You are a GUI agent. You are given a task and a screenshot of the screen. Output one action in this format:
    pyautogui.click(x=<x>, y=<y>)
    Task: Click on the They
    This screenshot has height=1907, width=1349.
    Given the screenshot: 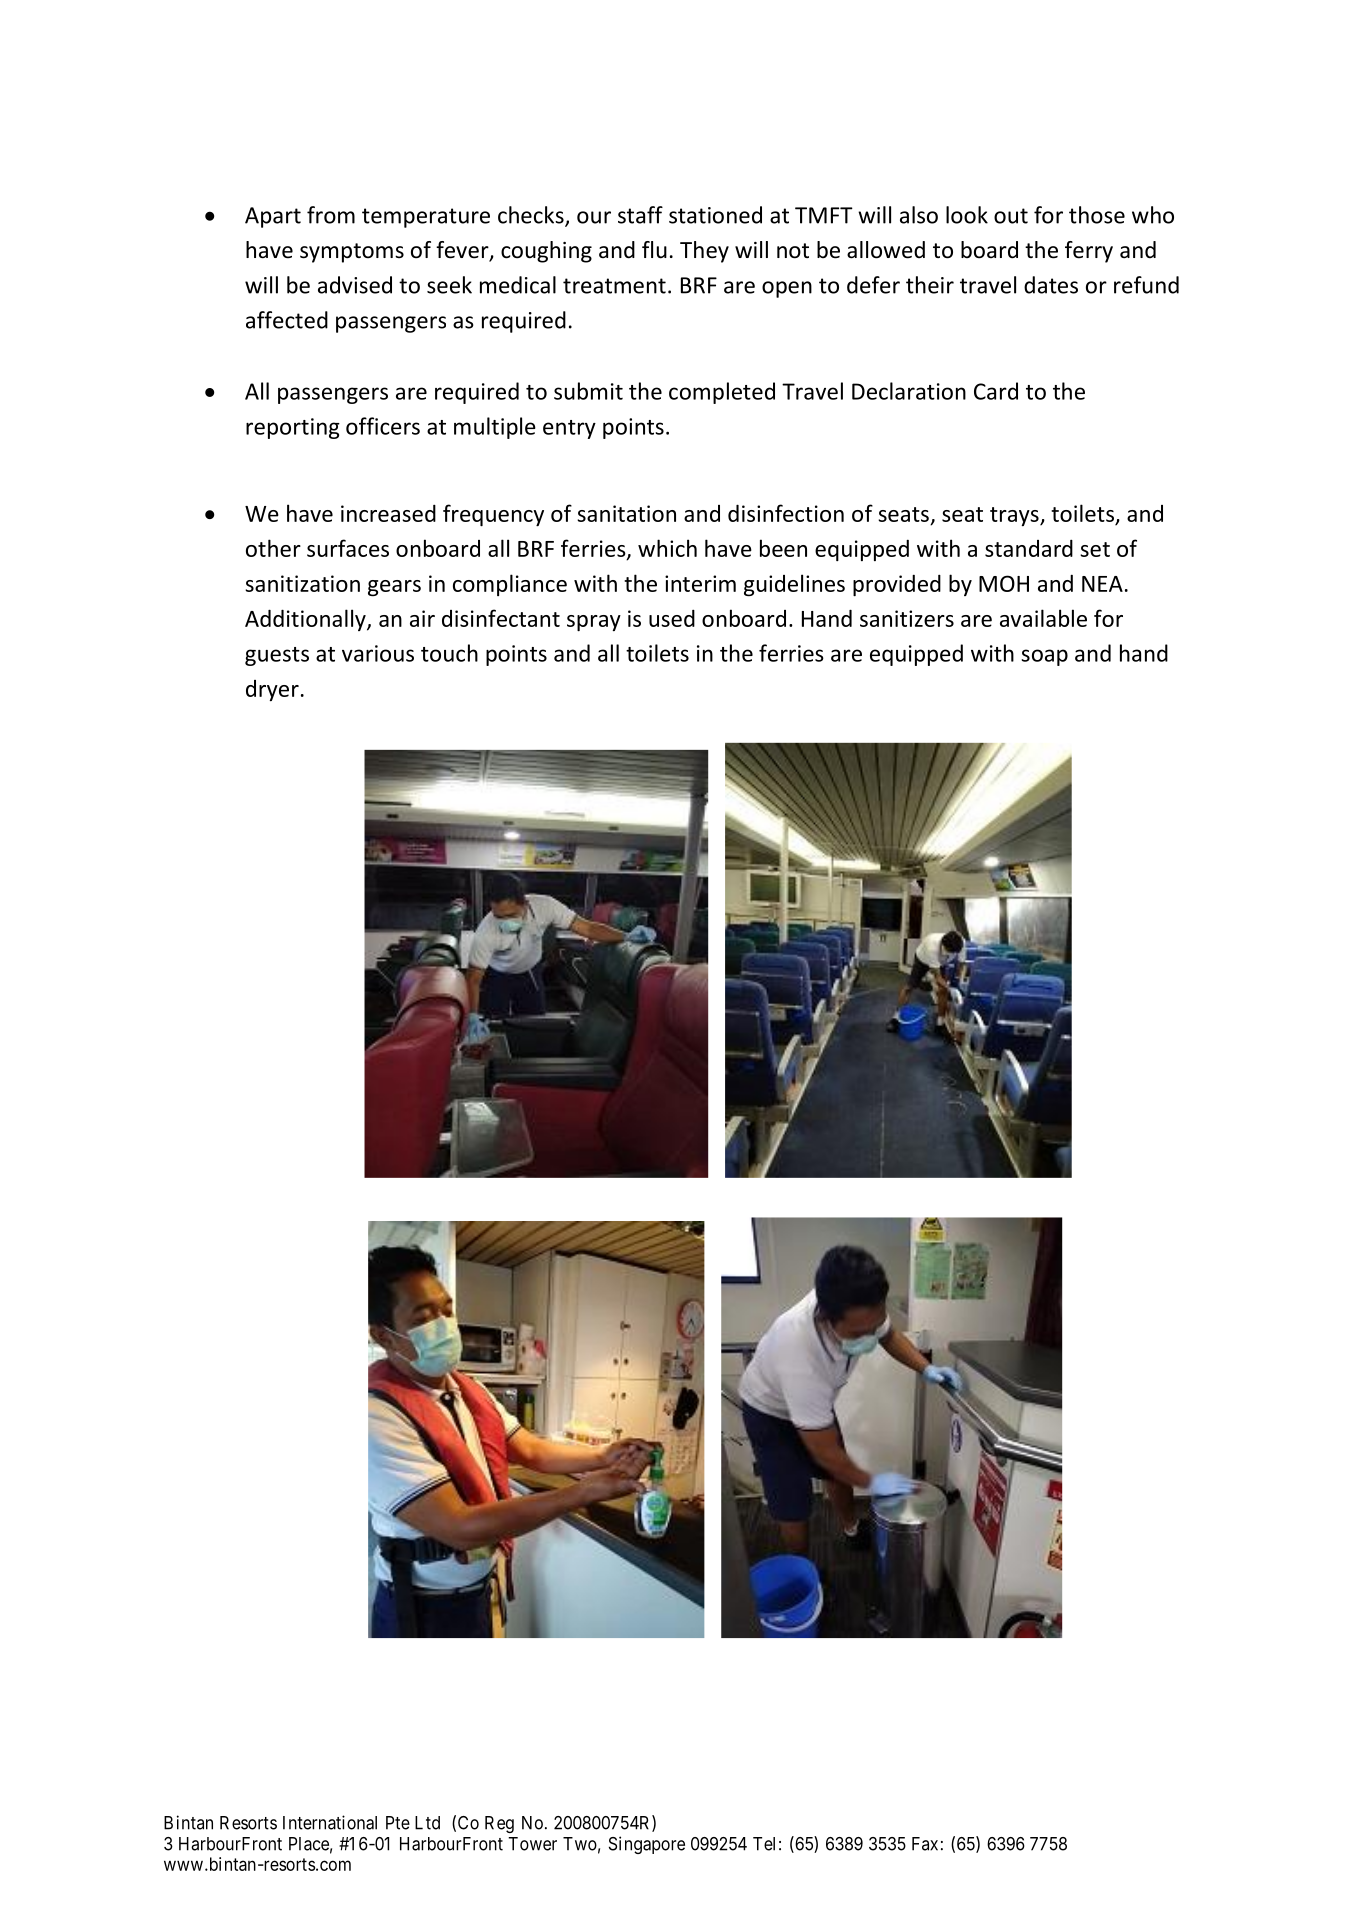 What is the action you would take?
    pyautogui.click(x=704, y=252)
